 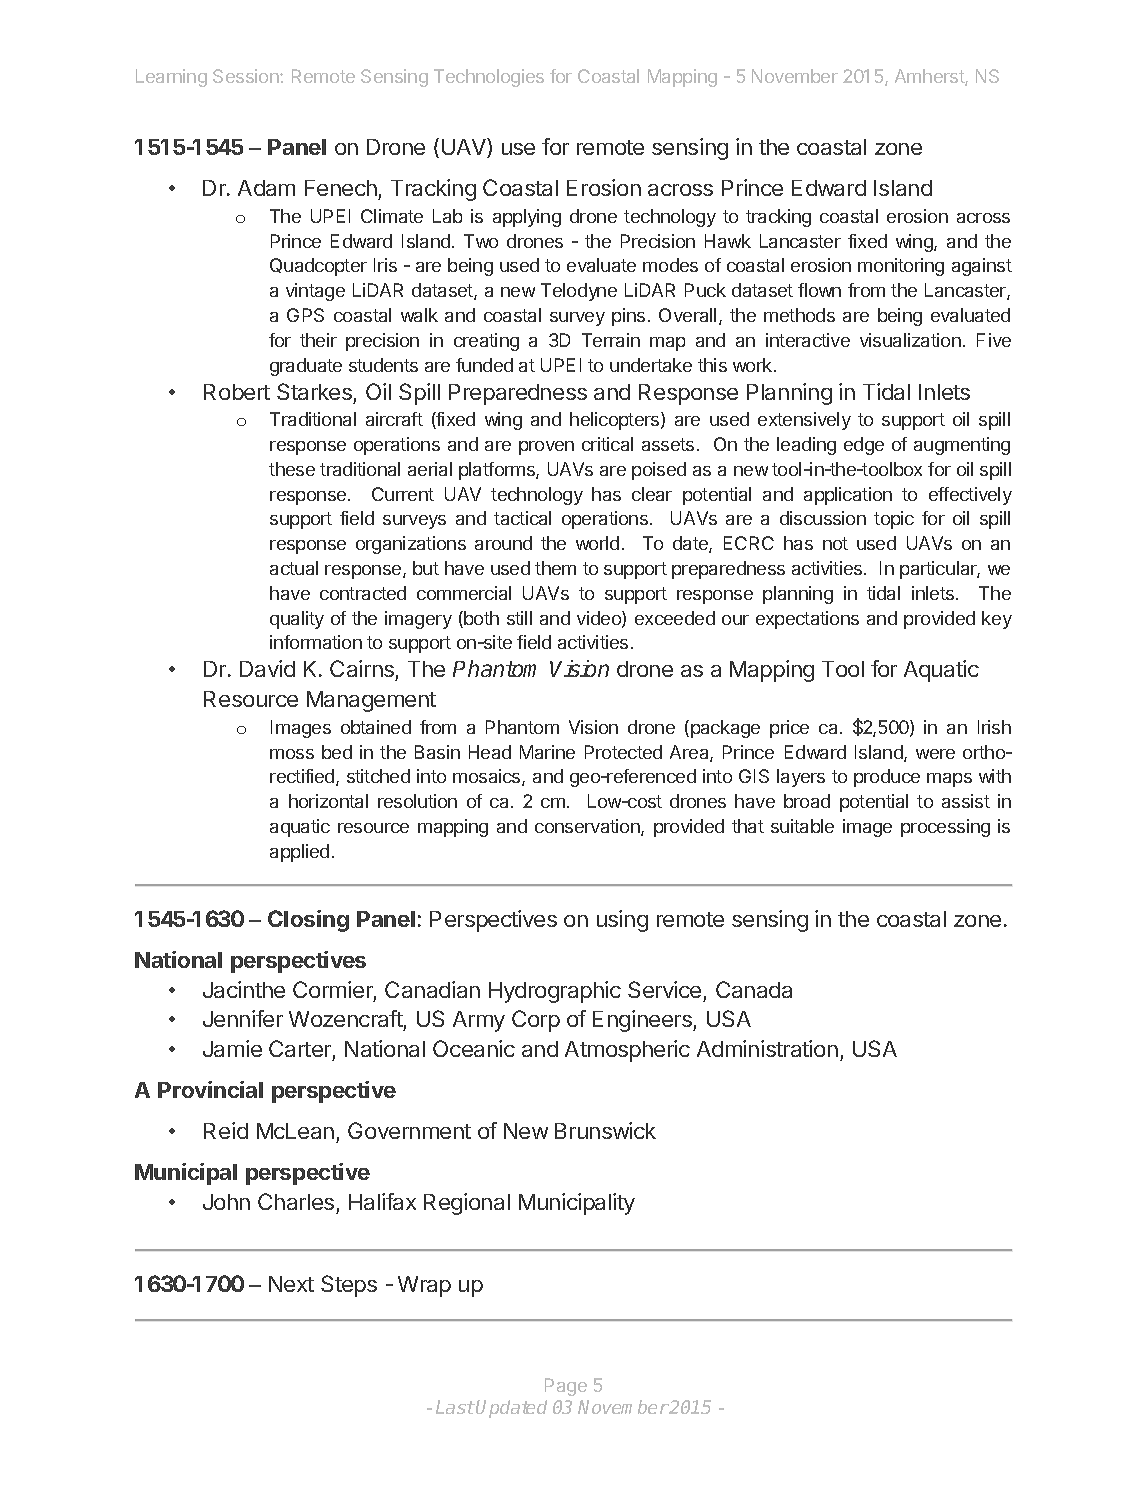 I want to click on Administration, so click(x=767, y=1048).
